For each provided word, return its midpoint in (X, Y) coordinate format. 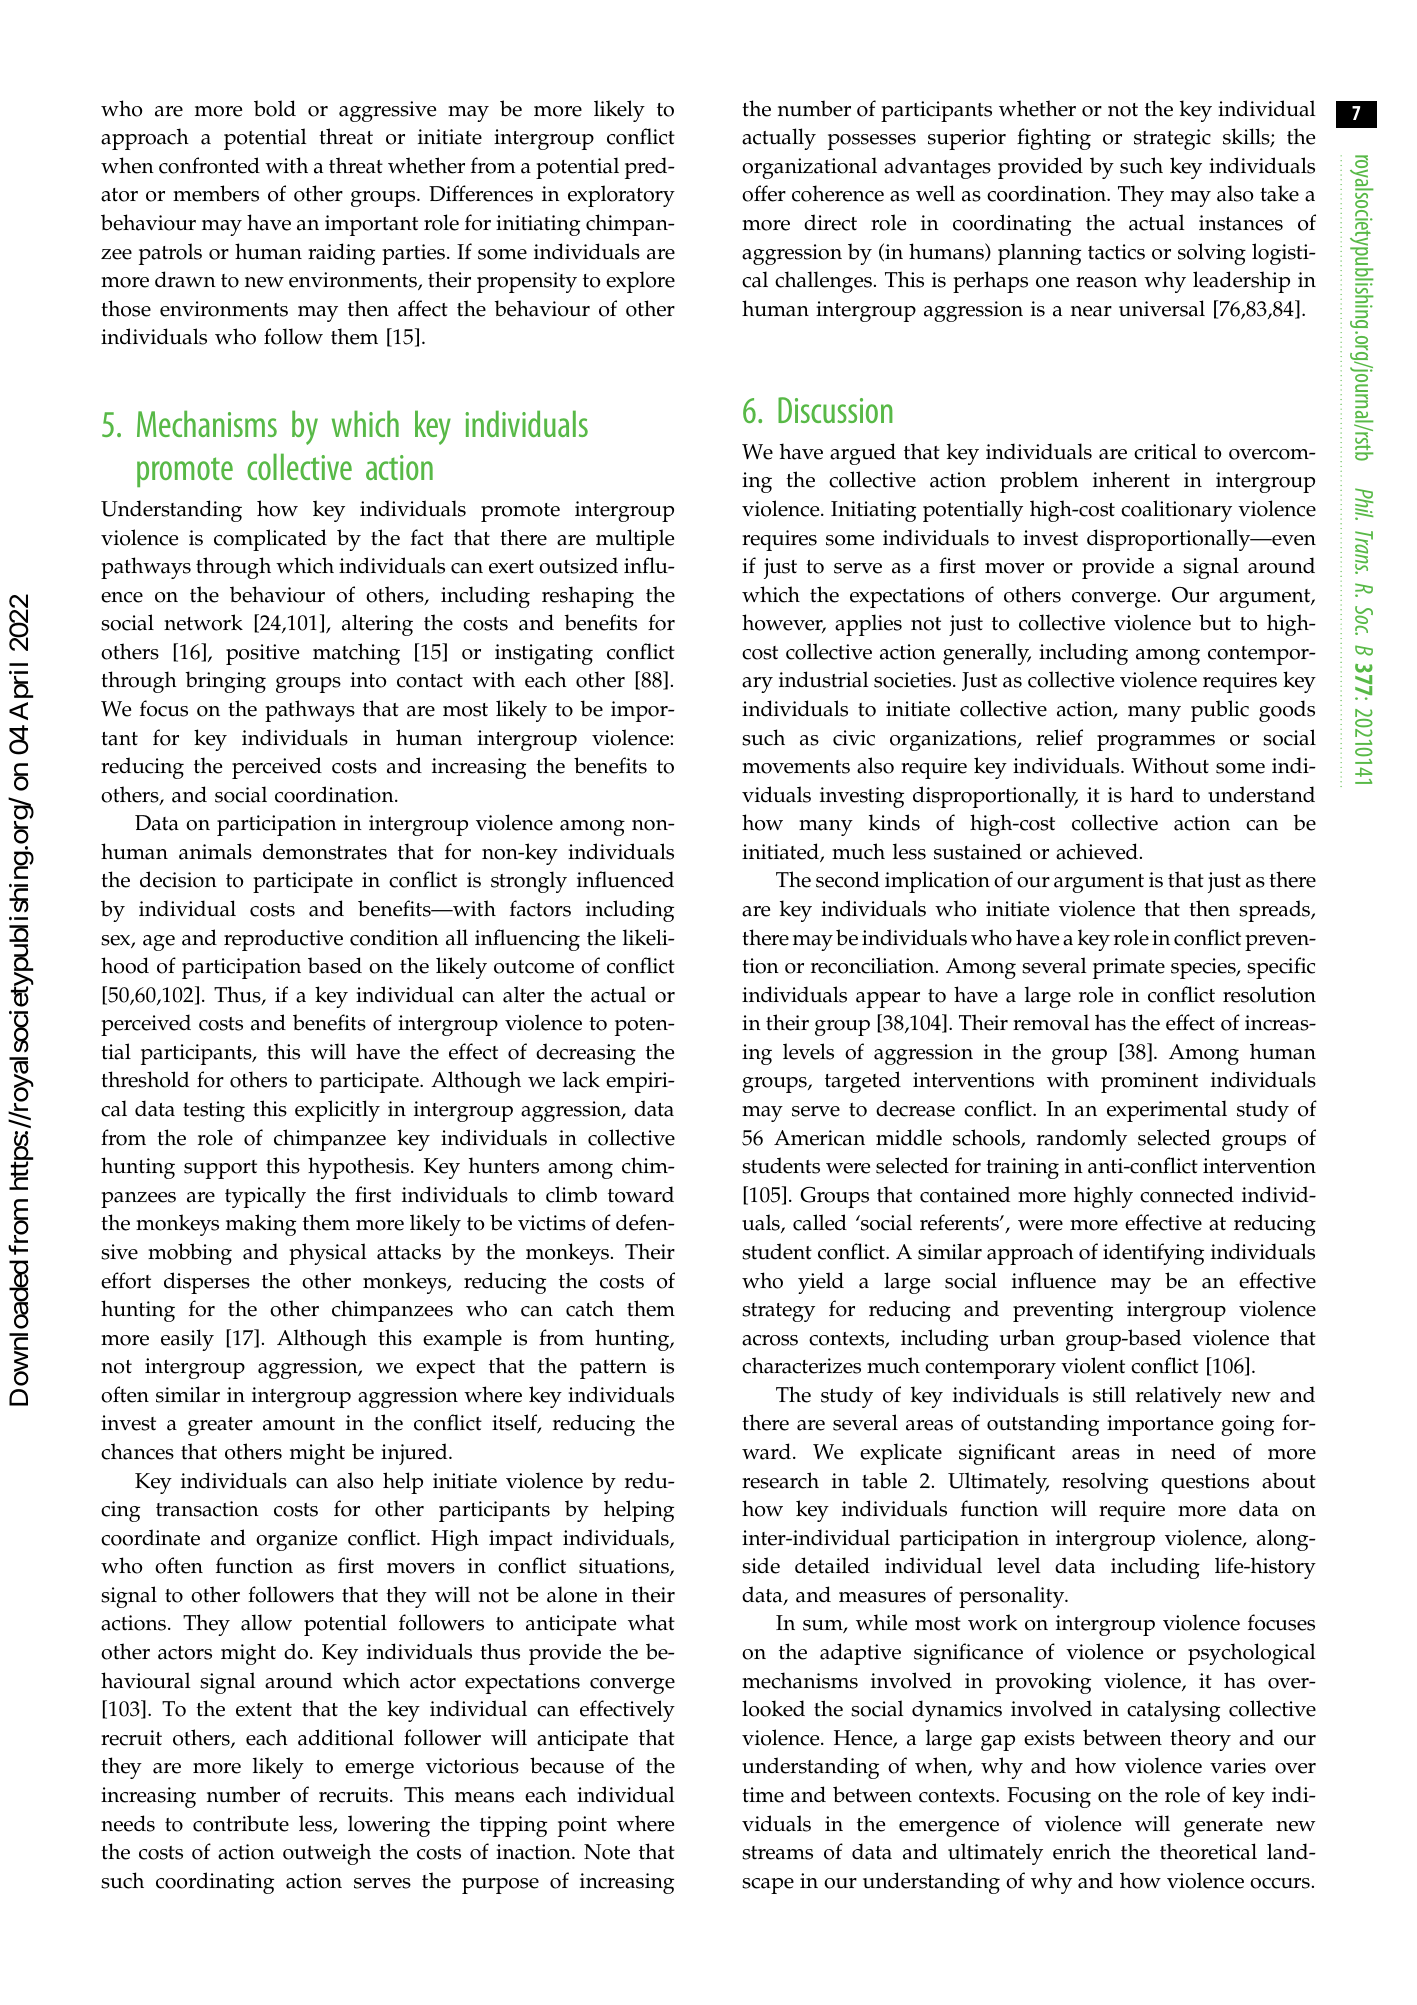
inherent (1131, 479)
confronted (209, 165)
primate (1129, 968)
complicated (270, 540)
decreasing (586, 1054)
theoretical (1208, 1851)
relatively (1179, 1397)
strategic (1172, 139)
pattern (613, 1369)
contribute (241, 1823)
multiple (635, 540)
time (763, 1795)
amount (299, 1424)
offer (764, 193)
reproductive (283, 940)
